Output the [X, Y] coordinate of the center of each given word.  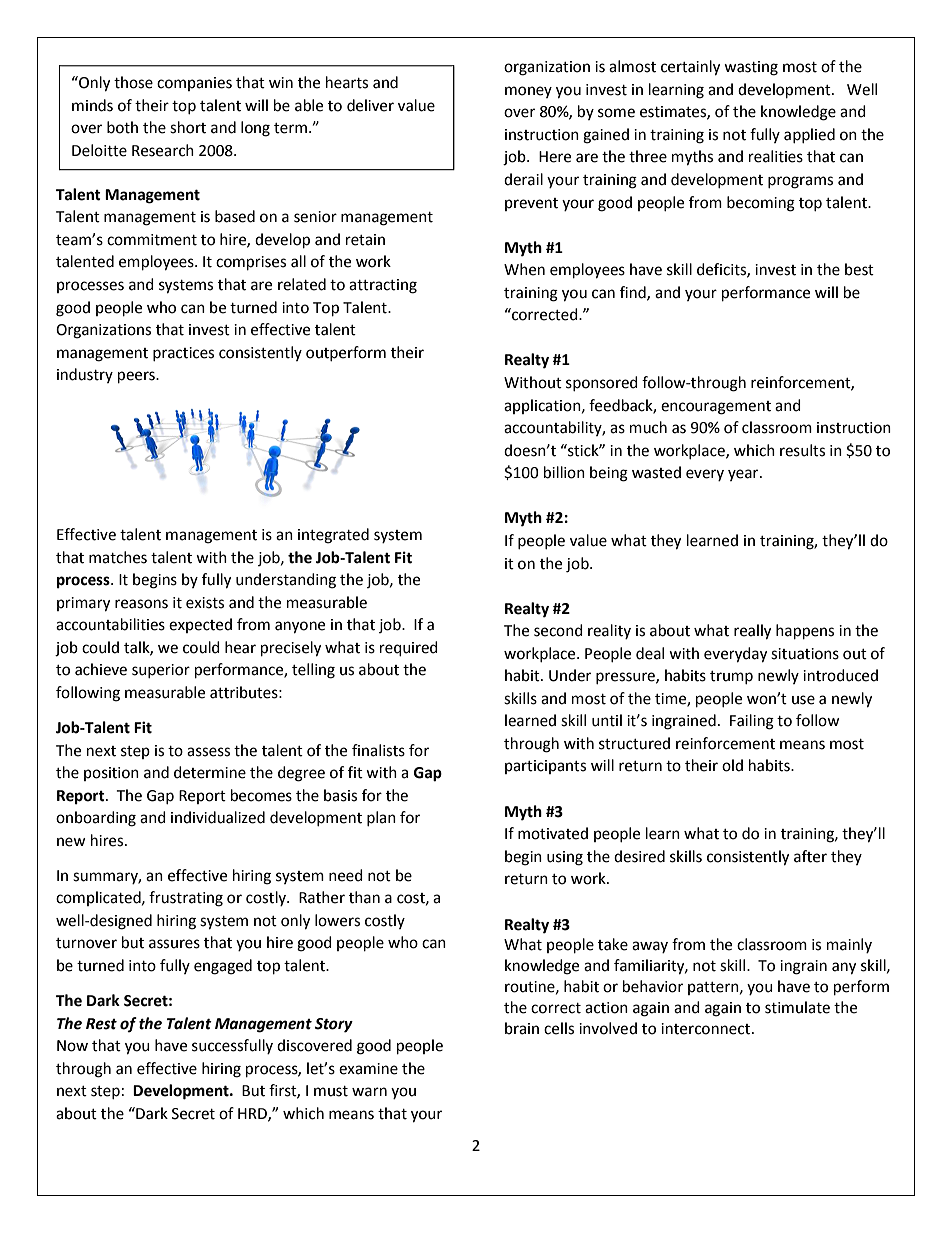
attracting [383, 286]
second [558, 630]
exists [205, 603]
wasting [751, 68]
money [528, 92]
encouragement [716, 408]
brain [522, 1028]
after [810, 856]
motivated [553, 833]
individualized [218, 817]
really [752, 632]
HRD [253, 1114]
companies [194, 84]
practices [183, 354]
